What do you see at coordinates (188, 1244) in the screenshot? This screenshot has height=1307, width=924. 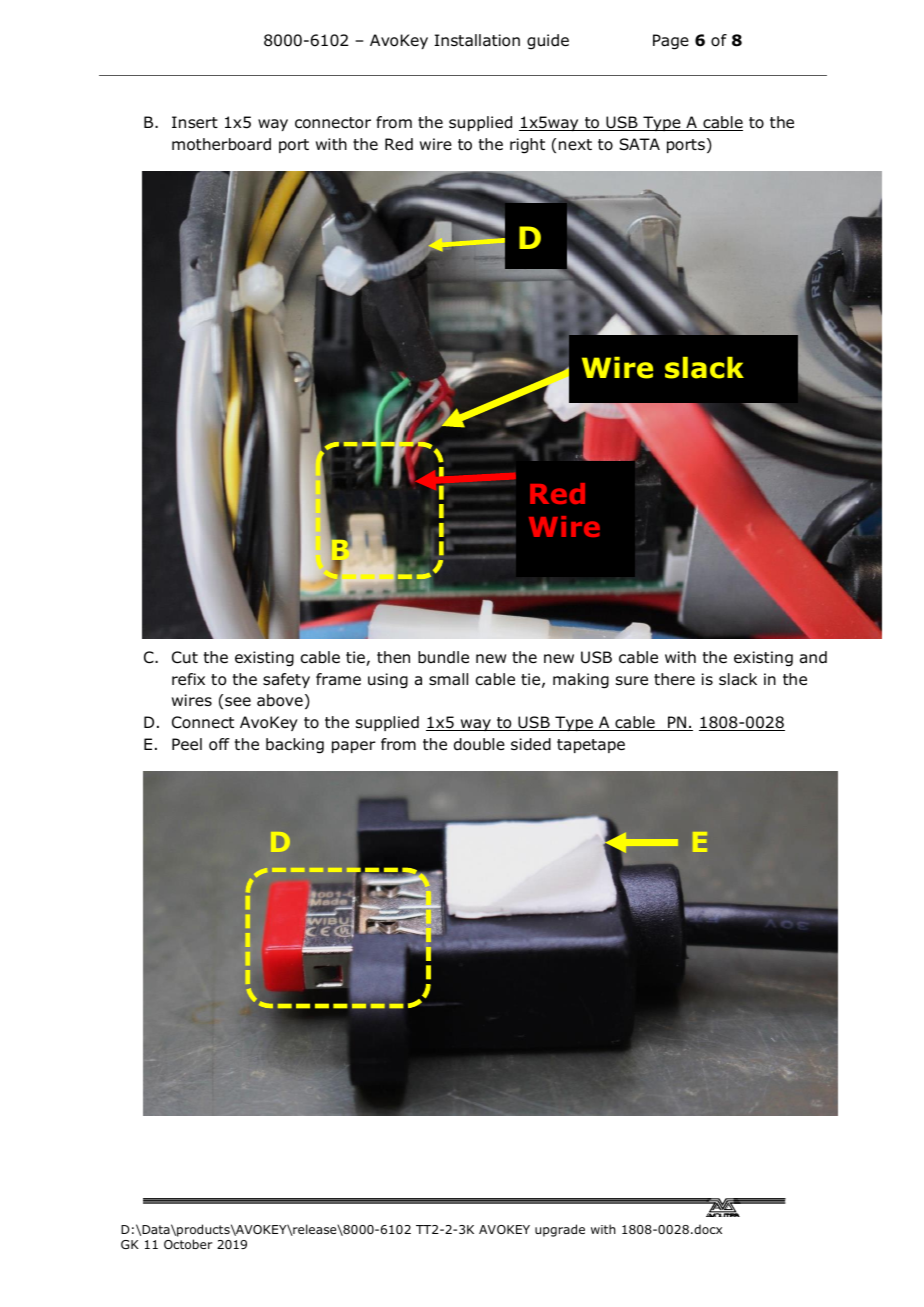 I see `October` at bounding box center [188, 1244].
